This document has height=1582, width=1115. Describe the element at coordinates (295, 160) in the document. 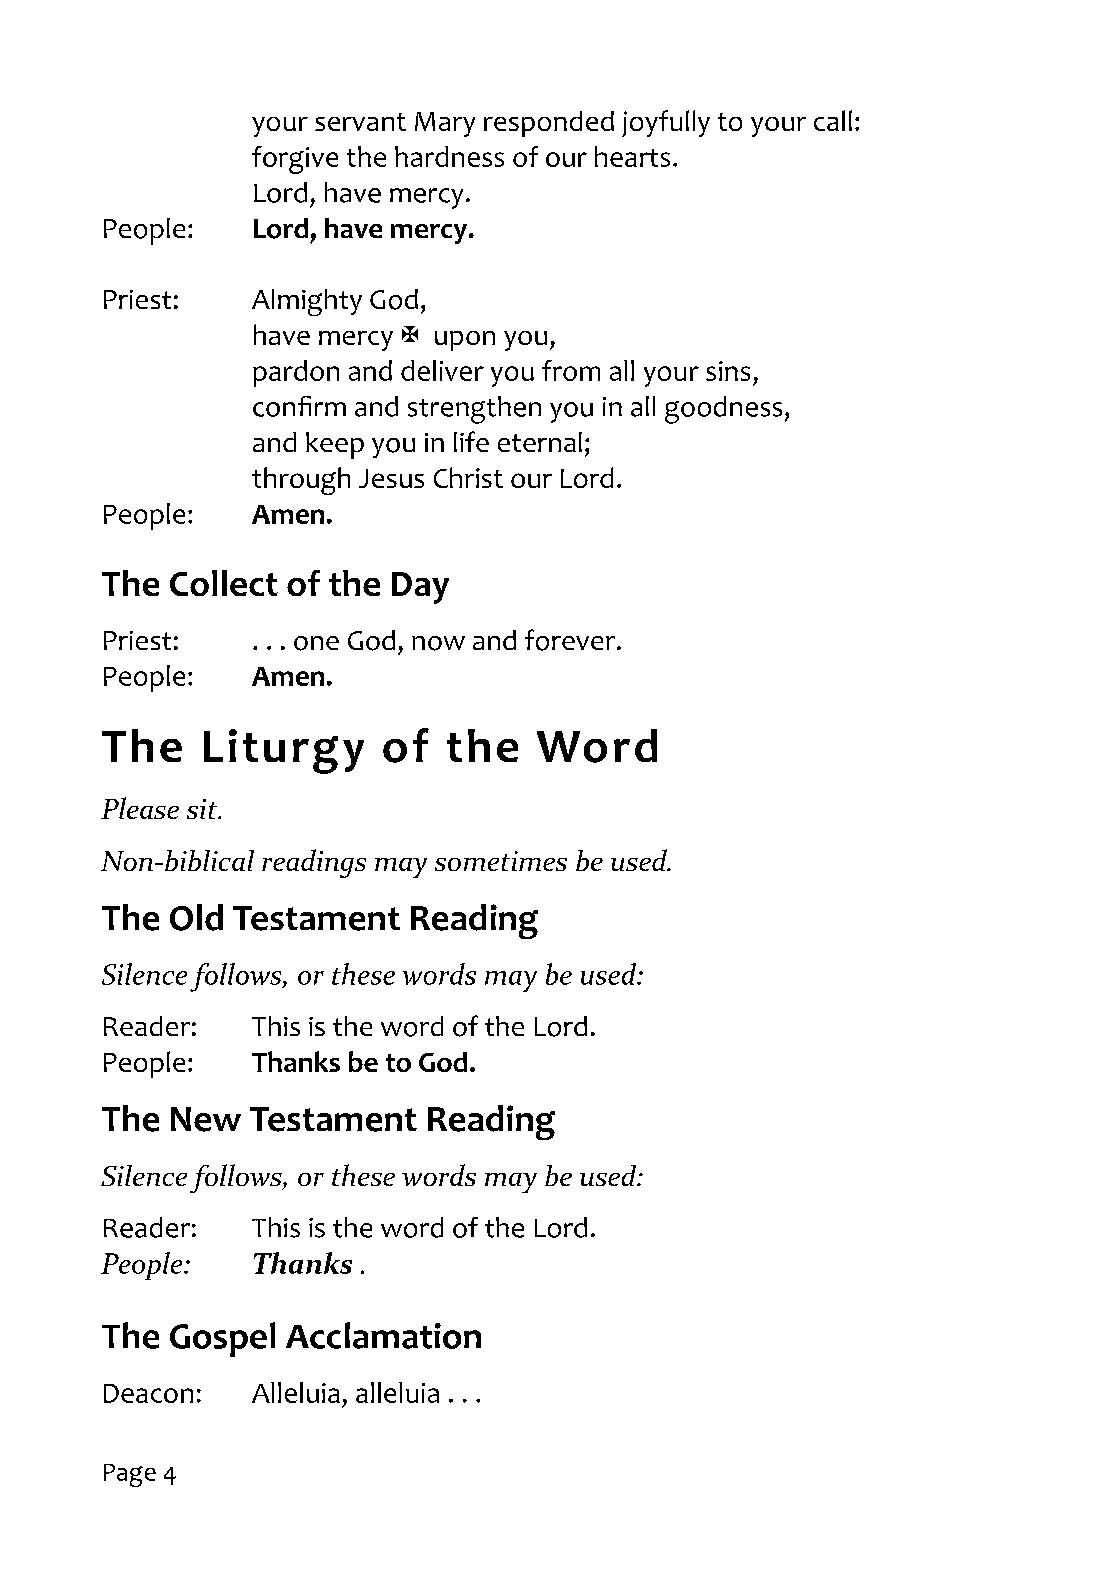

I see `forgive` at that location.
